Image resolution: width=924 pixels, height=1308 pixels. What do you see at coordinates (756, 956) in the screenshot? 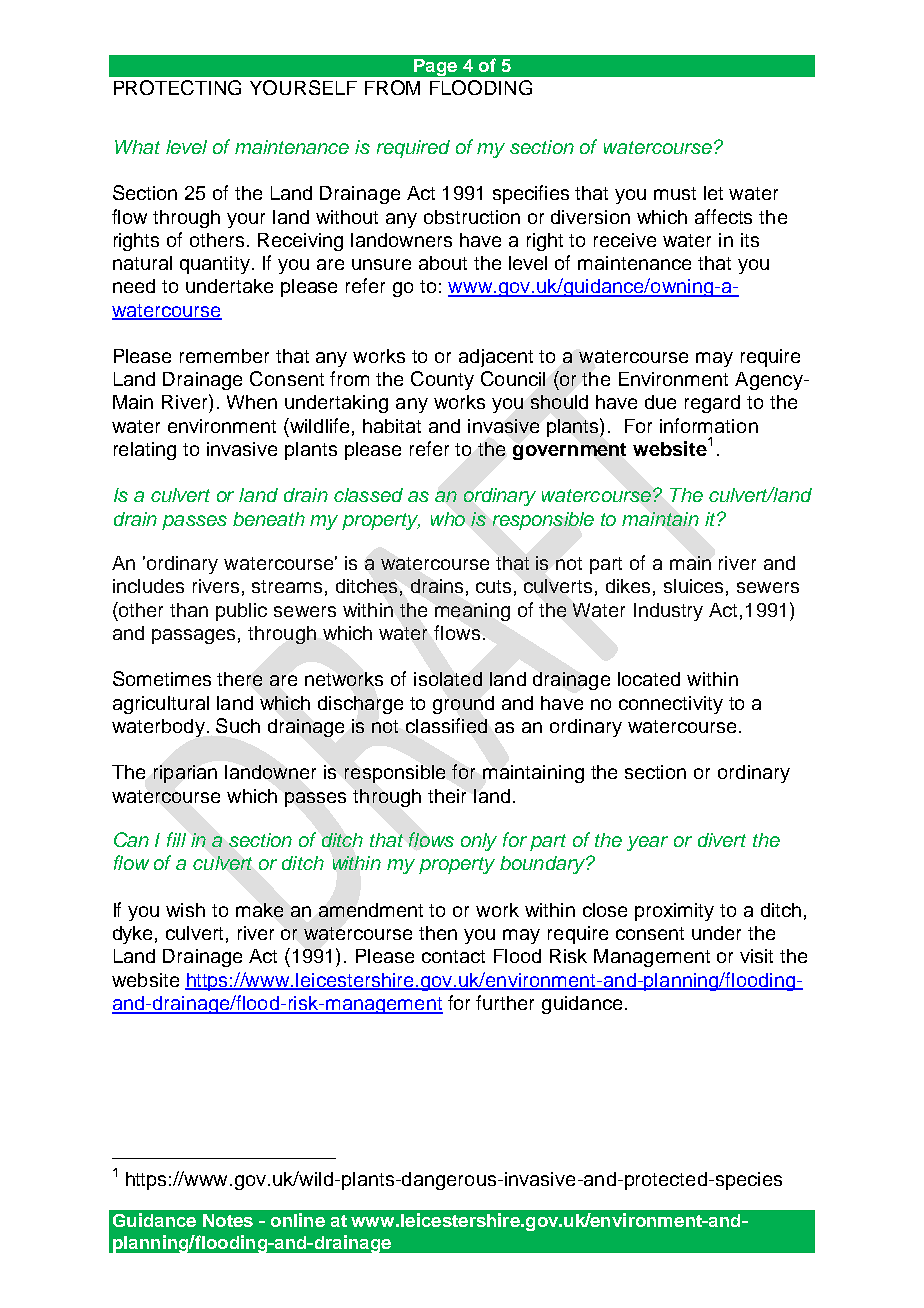
I see `visit` at bounding box center [756, 956].
